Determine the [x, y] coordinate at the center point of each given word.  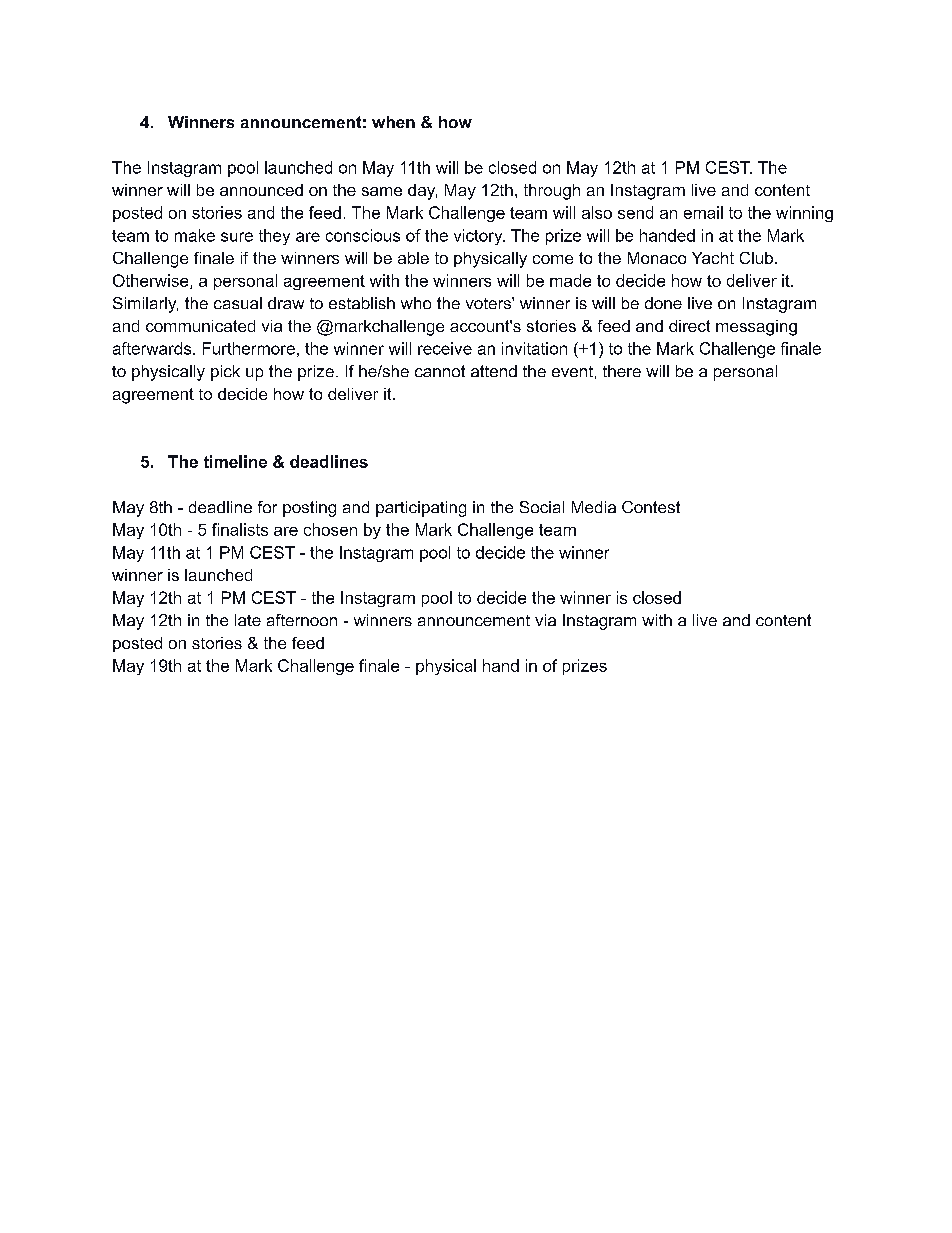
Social [542, 507]
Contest [651, 507]
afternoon [302, 620]
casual [238, 303]
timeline [235, 461]
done [663, 303]
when [393, 122]
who [416, 303]
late [248, 620]
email [703, 212]
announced [261, 190]
